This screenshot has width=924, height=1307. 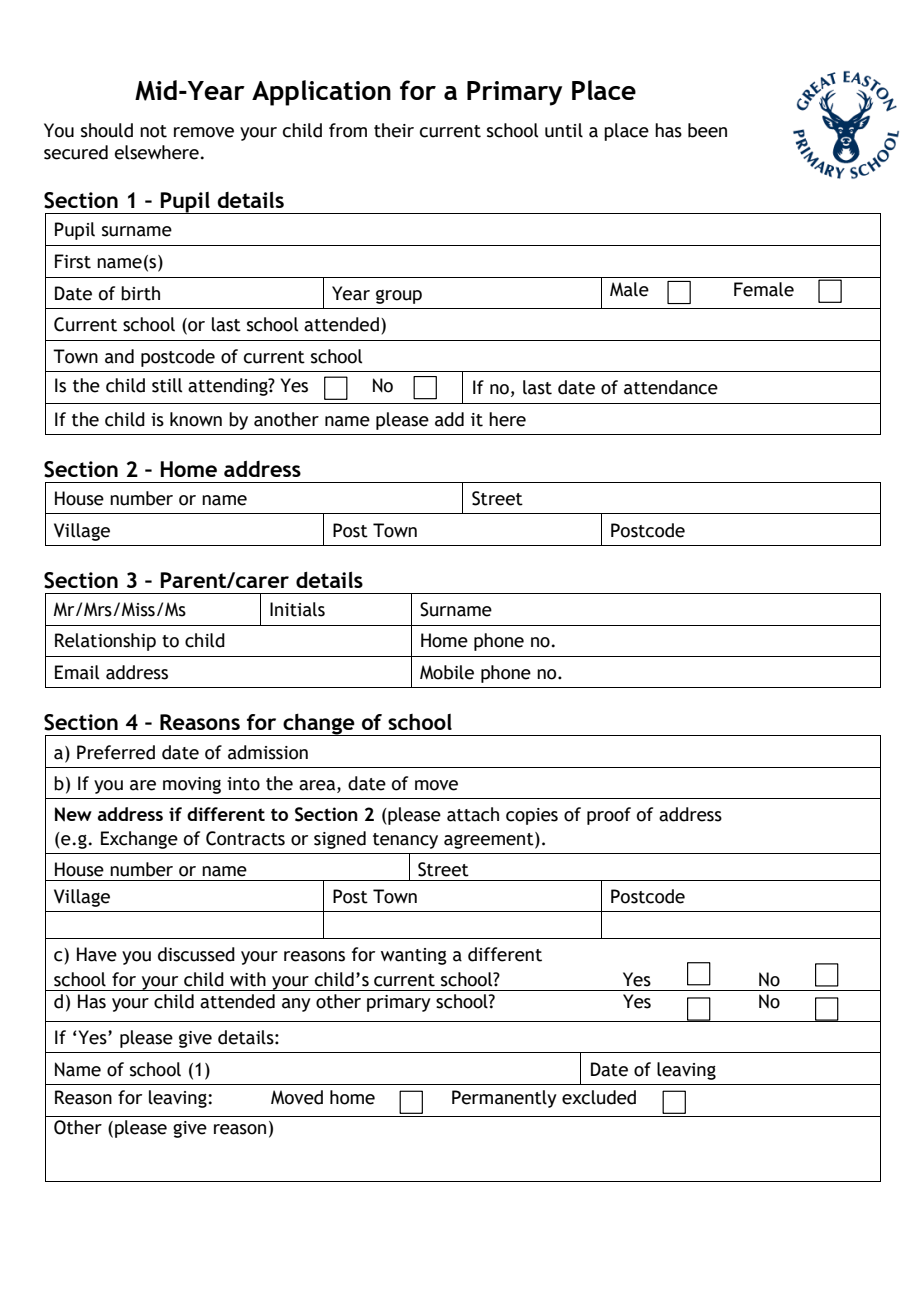 What do you see at coordinates (105, 642) in the screenshot?
I see `Relationship` at bounding box center [105, 642].
